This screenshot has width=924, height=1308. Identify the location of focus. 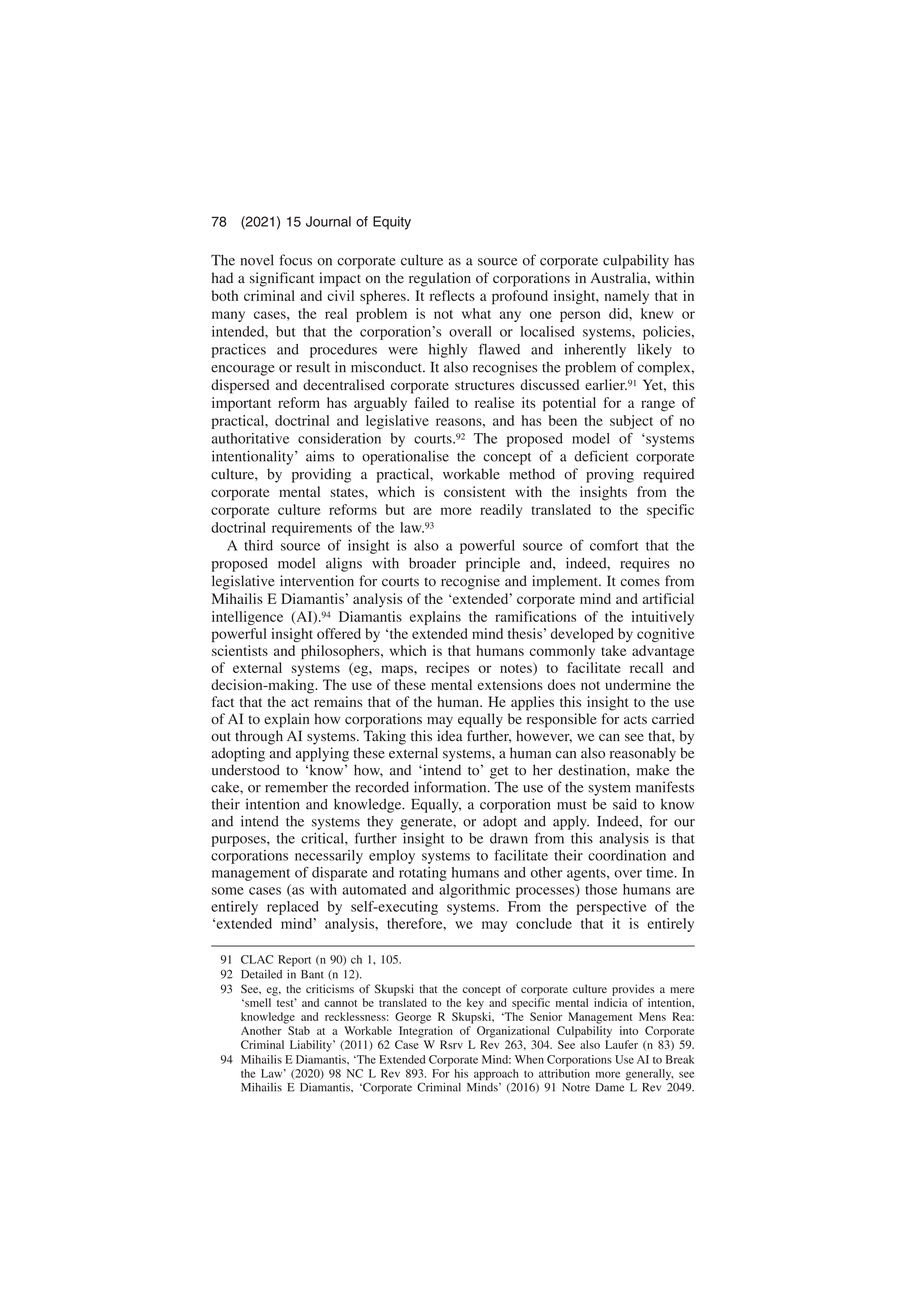
(295, 260).
